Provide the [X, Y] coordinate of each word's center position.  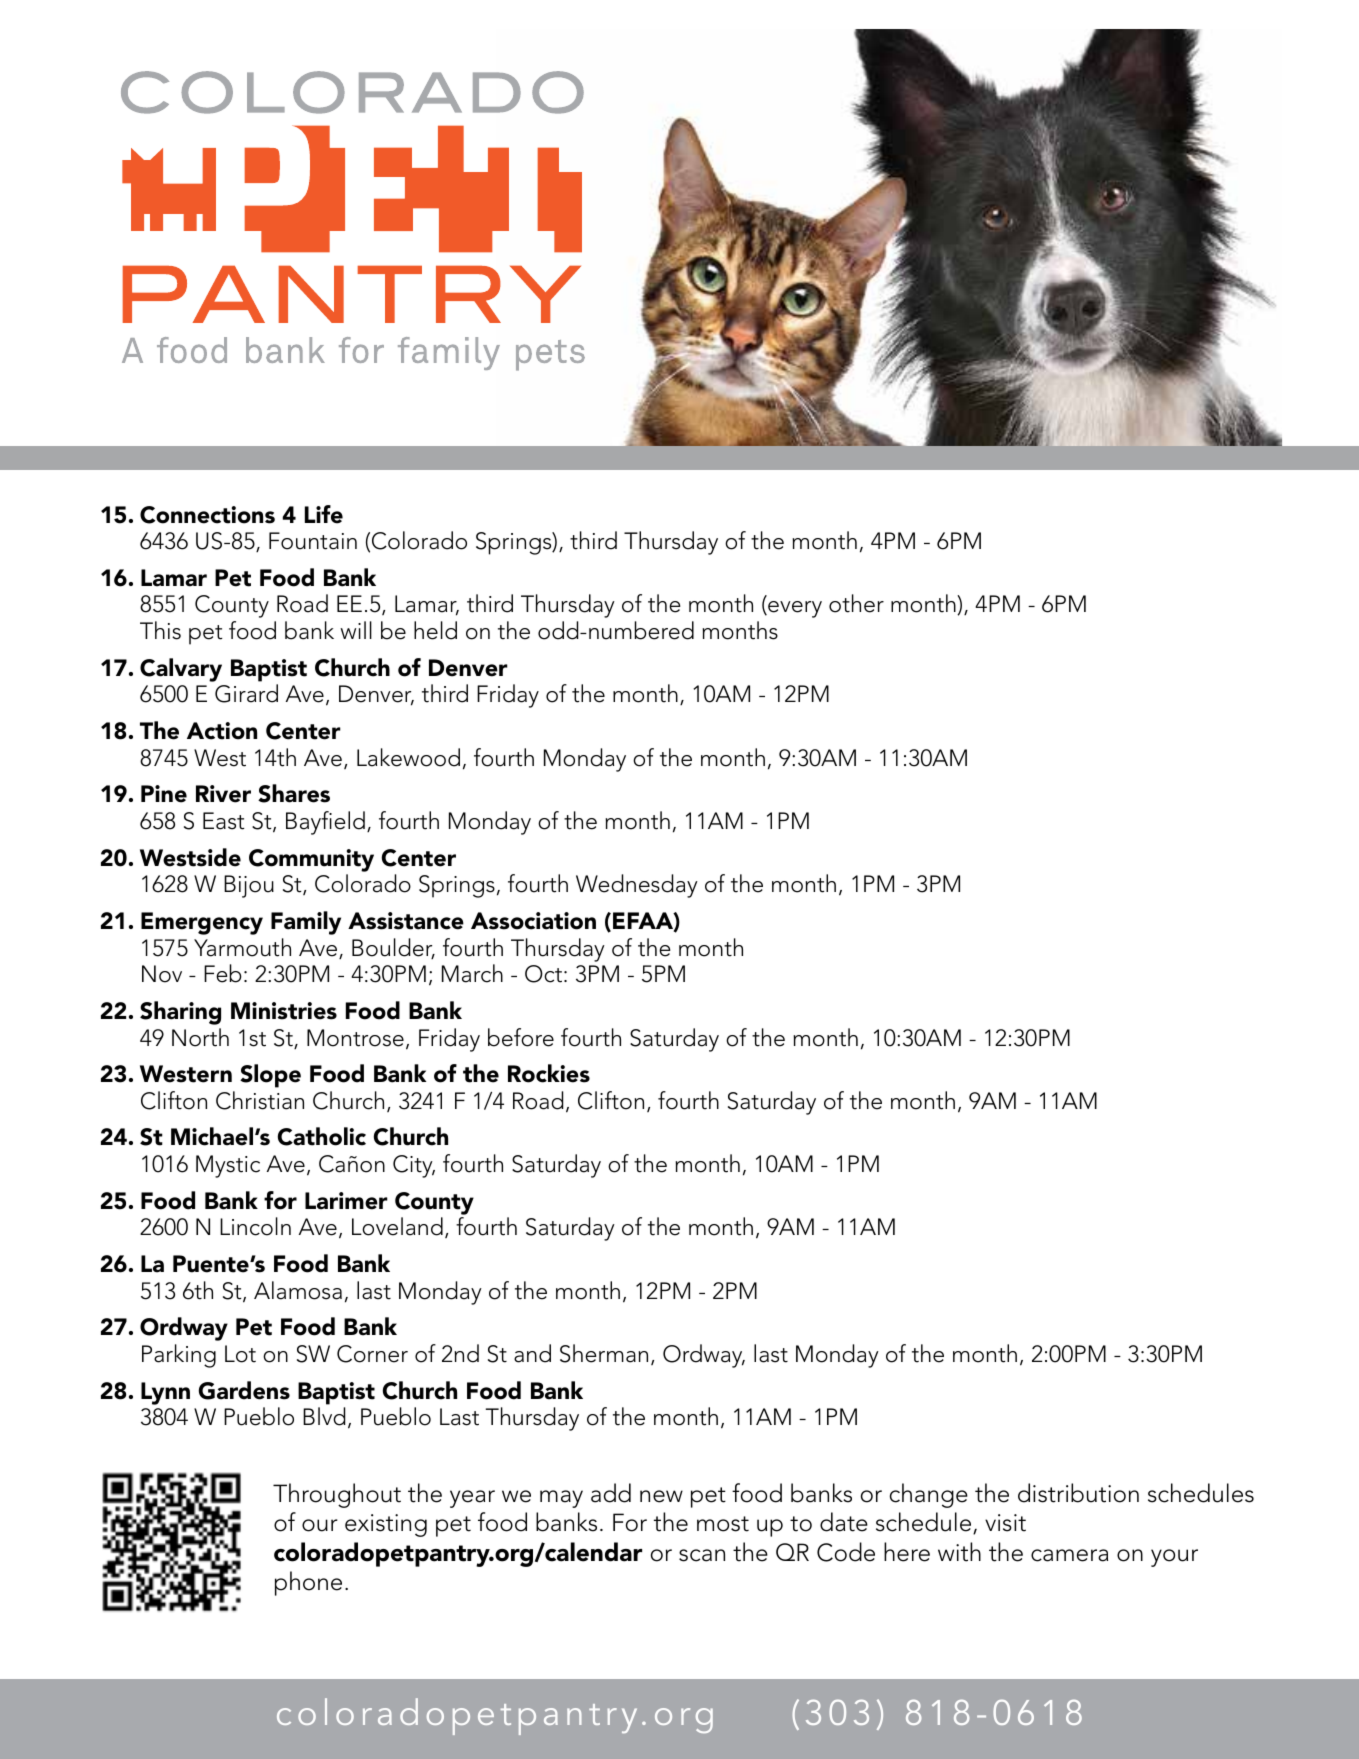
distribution [1078, 1493]
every [794, 609]
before [521, 1037]
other [856, 603]
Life [324, 514]
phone [308, 1583]
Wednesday [637, 886]
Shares [294, 793]
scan [702, 1555]
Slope [270, 1076]
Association [533, 921]
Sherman [604, 1353]
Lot [240, 1354]
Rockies [549, 1073]
